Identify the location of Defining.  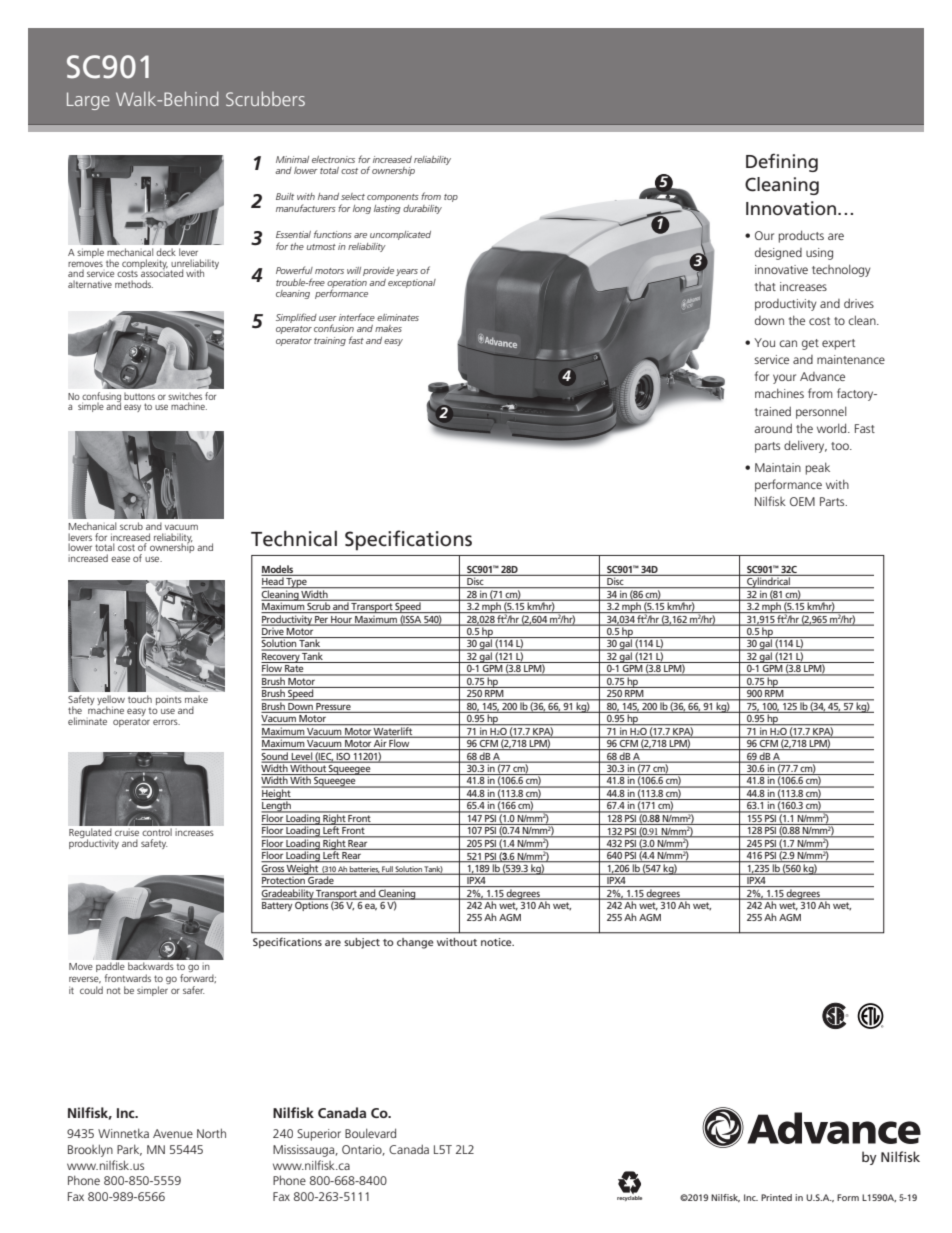
(782, 162).
